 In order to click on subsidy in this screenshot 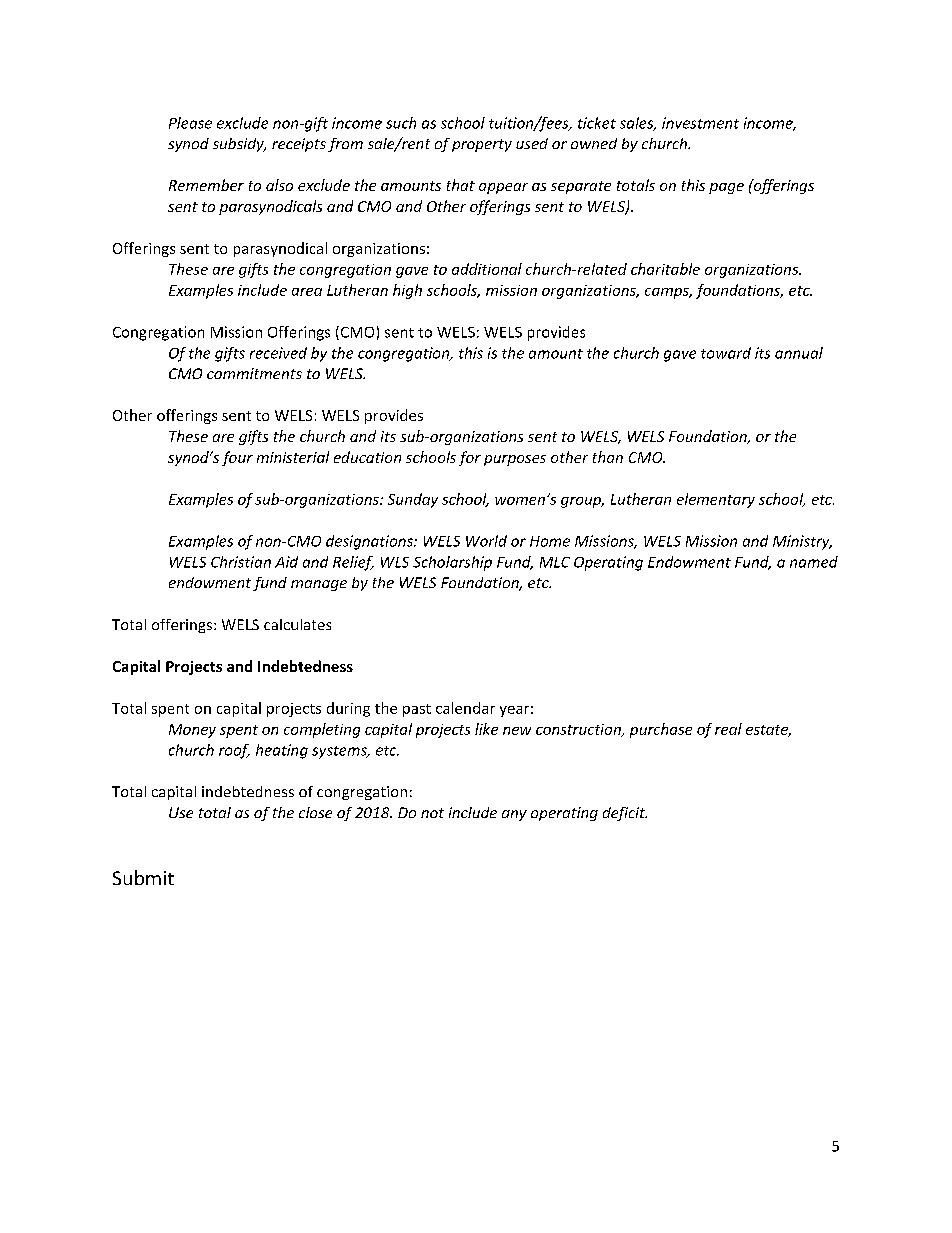, I will do `click(239, 145)`.
